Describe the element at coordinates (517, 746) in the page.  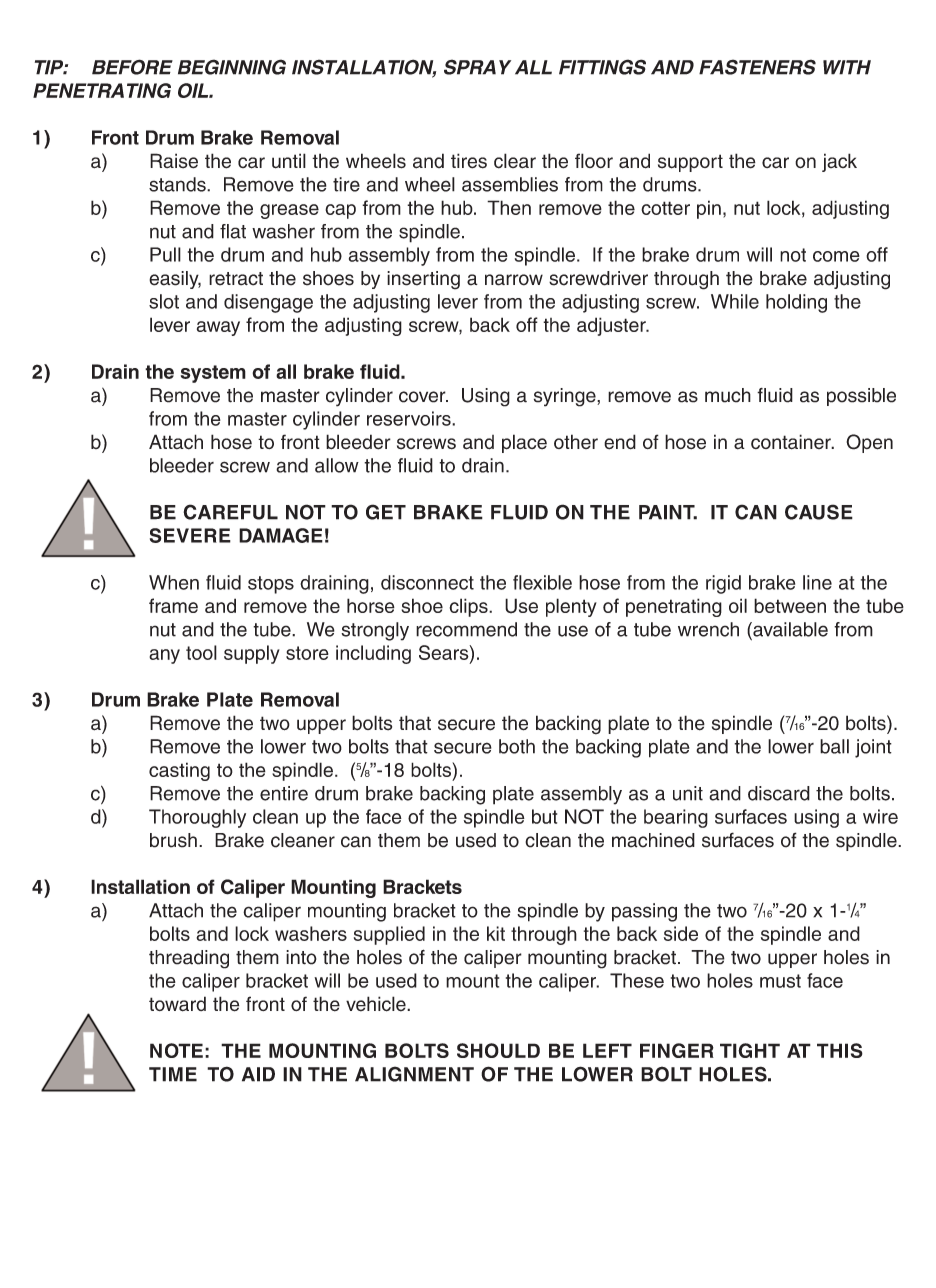
I see `both` at that location.
